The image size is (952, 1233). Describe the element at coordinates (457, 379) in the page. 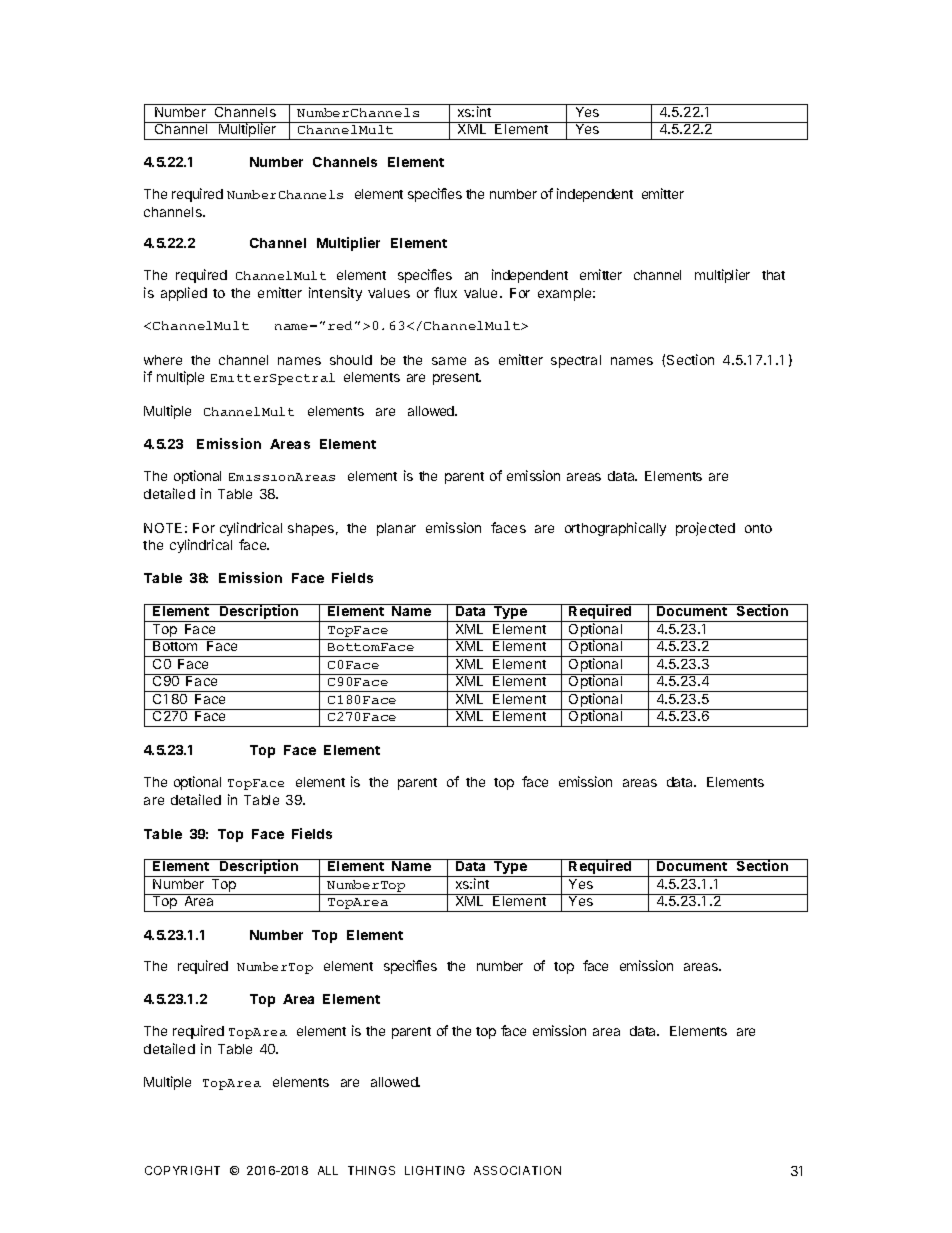

I see `present` at that location.
